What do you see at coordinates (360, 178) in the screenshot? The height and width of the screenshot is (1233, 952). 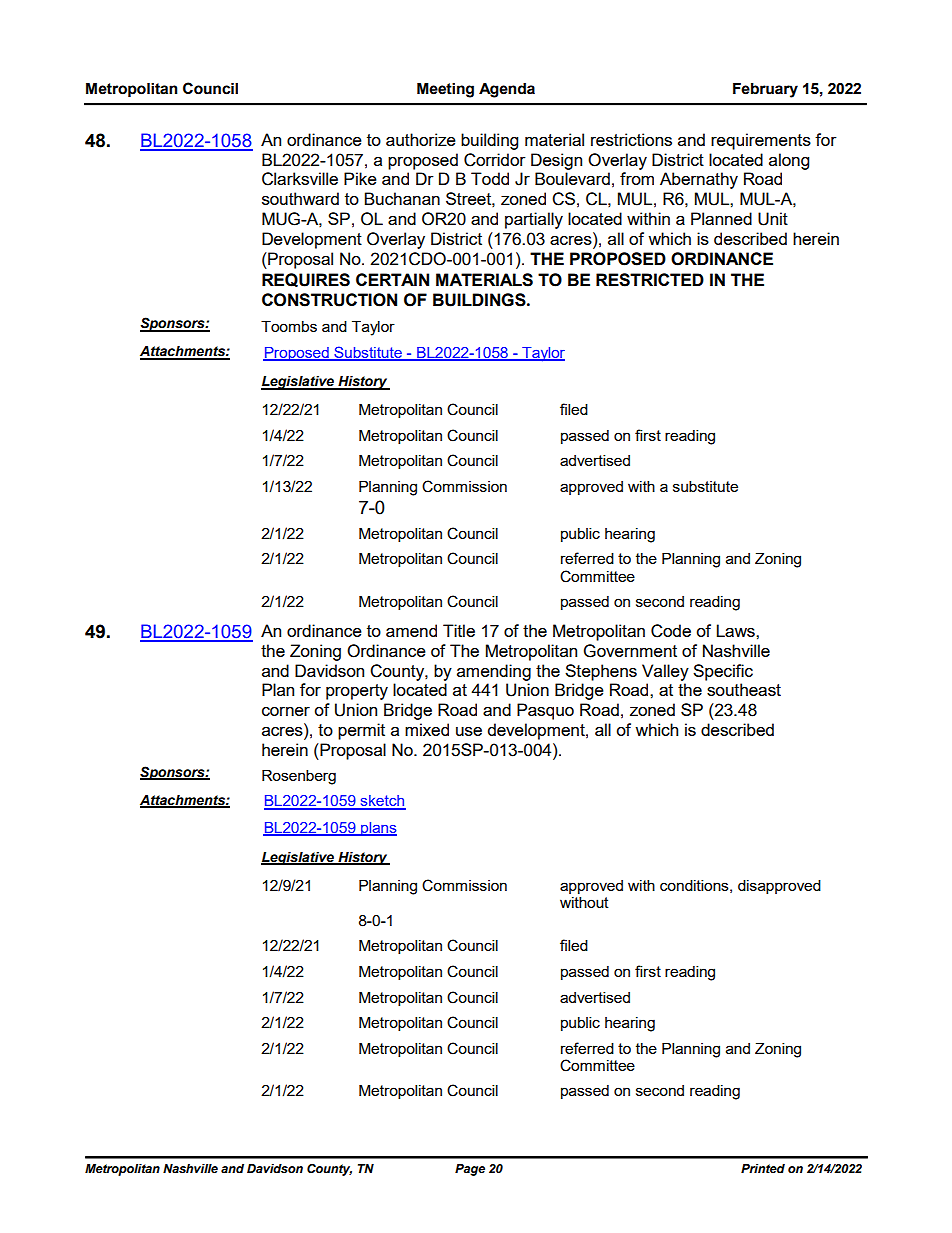 I see `Pike` at bounding box center [360, 178].
